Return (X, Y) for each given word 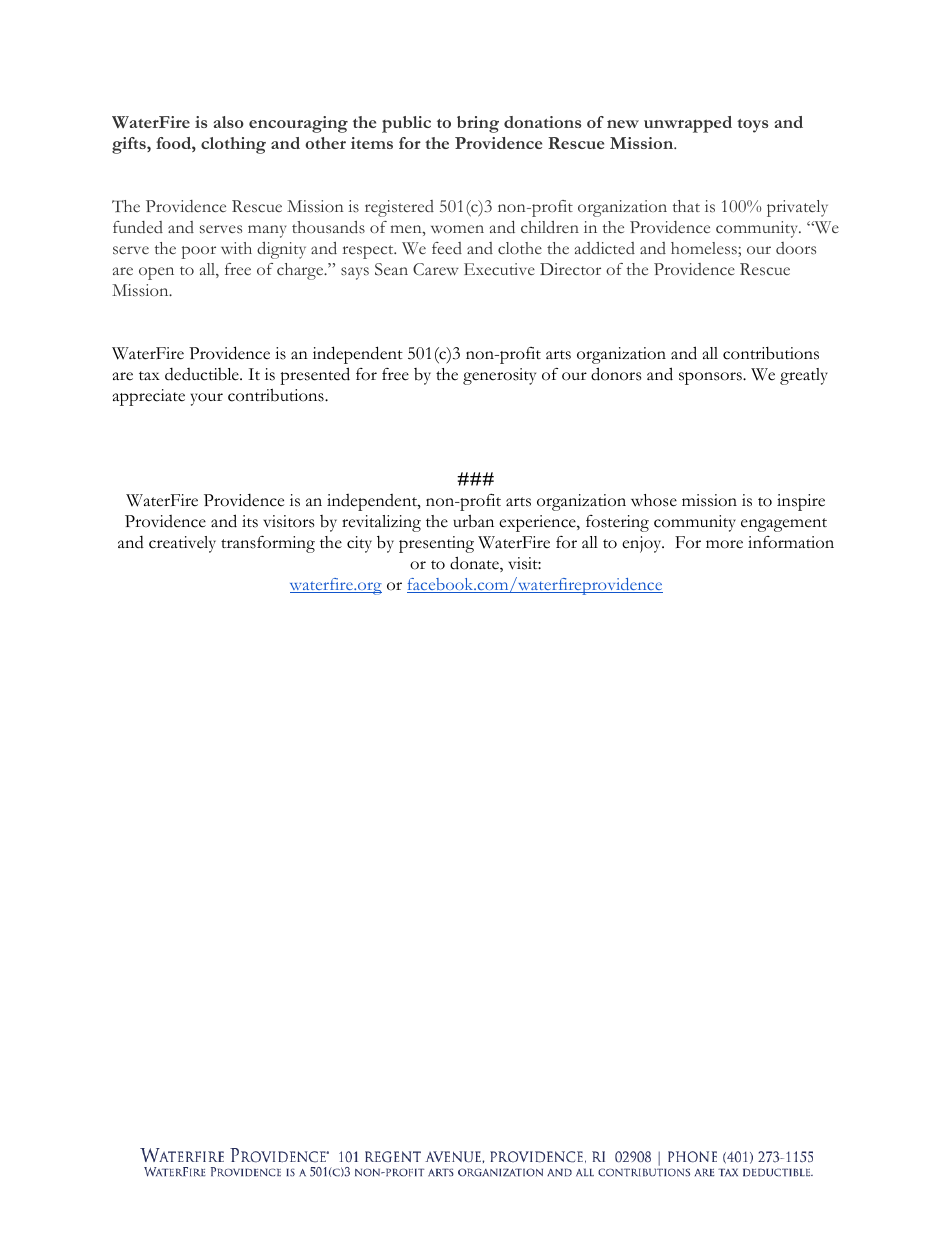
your (207, 399)
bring (478, 124)
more (724, 544)
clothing (233, 145)
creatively (182, 544)
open (156, 273)
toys (752, 126)
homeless (705, 249)
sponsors (711, 378)
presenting (436, 544)
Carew (436, 269)
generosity (499, 376)
